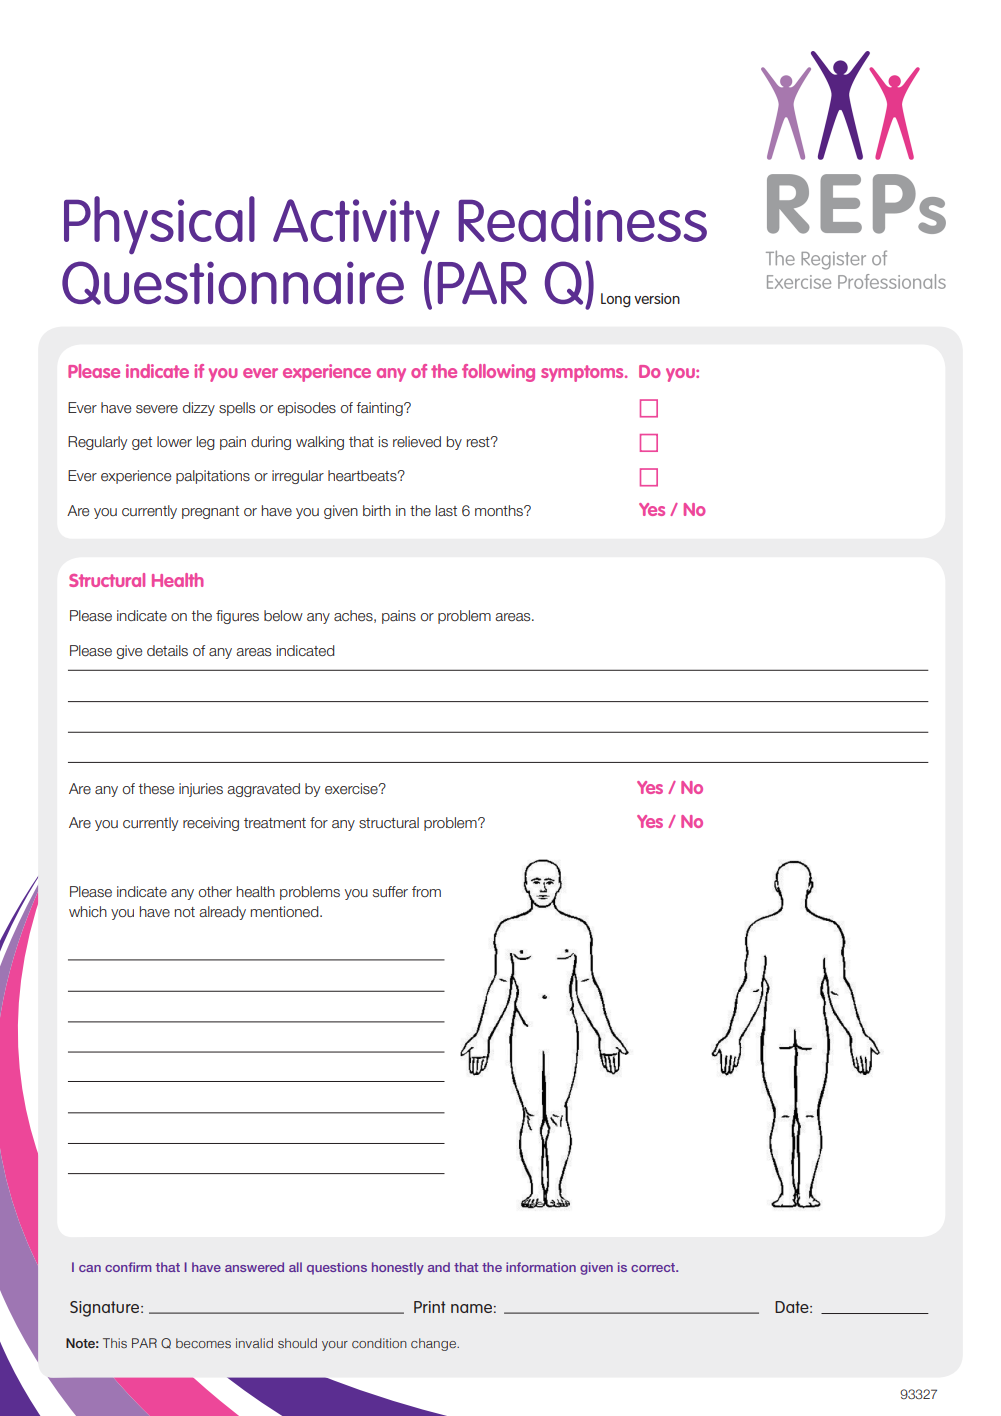 This screenshot has width=1001, height=1416. Describe the element at coordinates (426, 891) in the screenshot. I see `from` at that location.
